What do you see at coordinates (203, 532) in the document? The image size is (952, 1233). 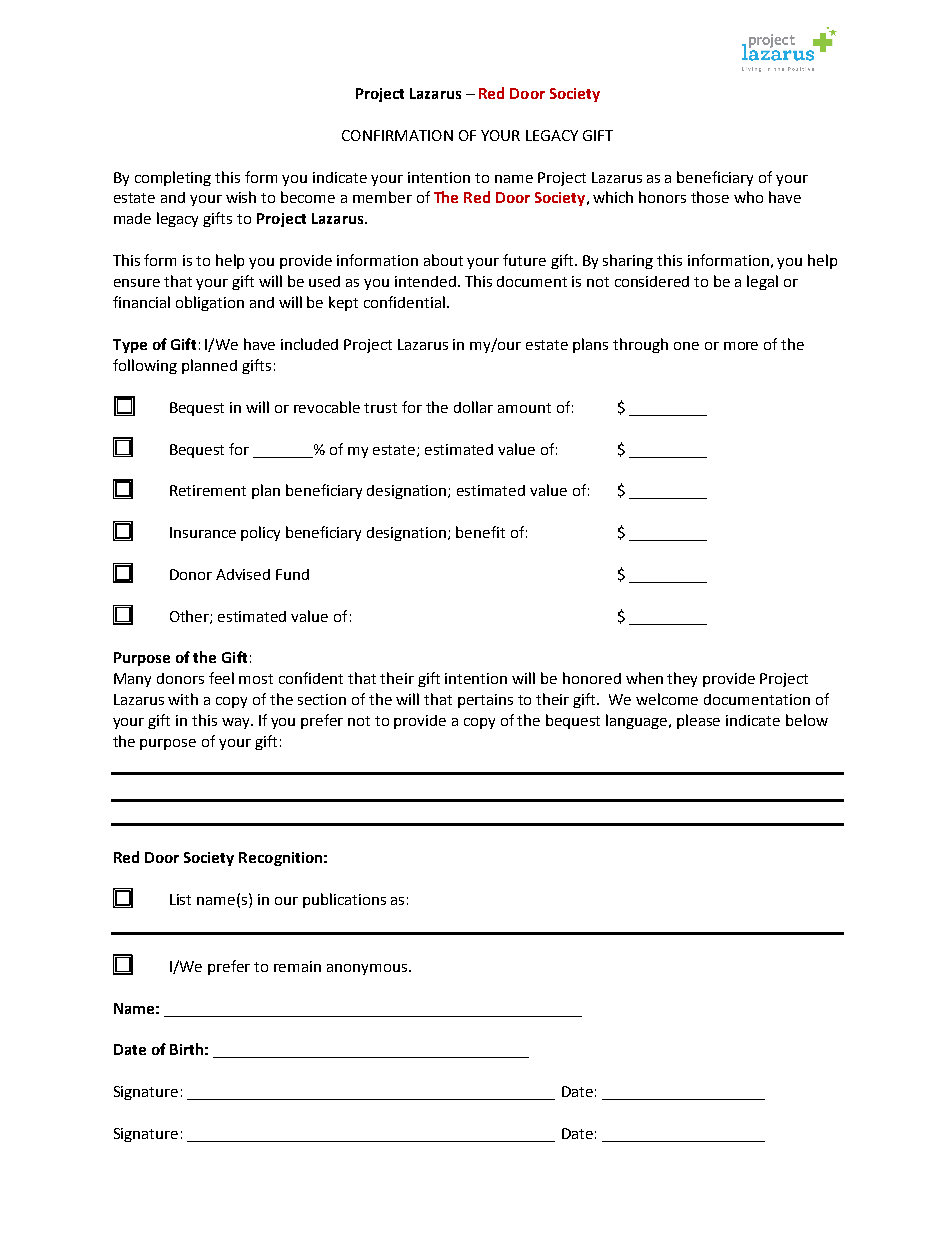 I see `Insurance` at bounding box center [203, 532].
